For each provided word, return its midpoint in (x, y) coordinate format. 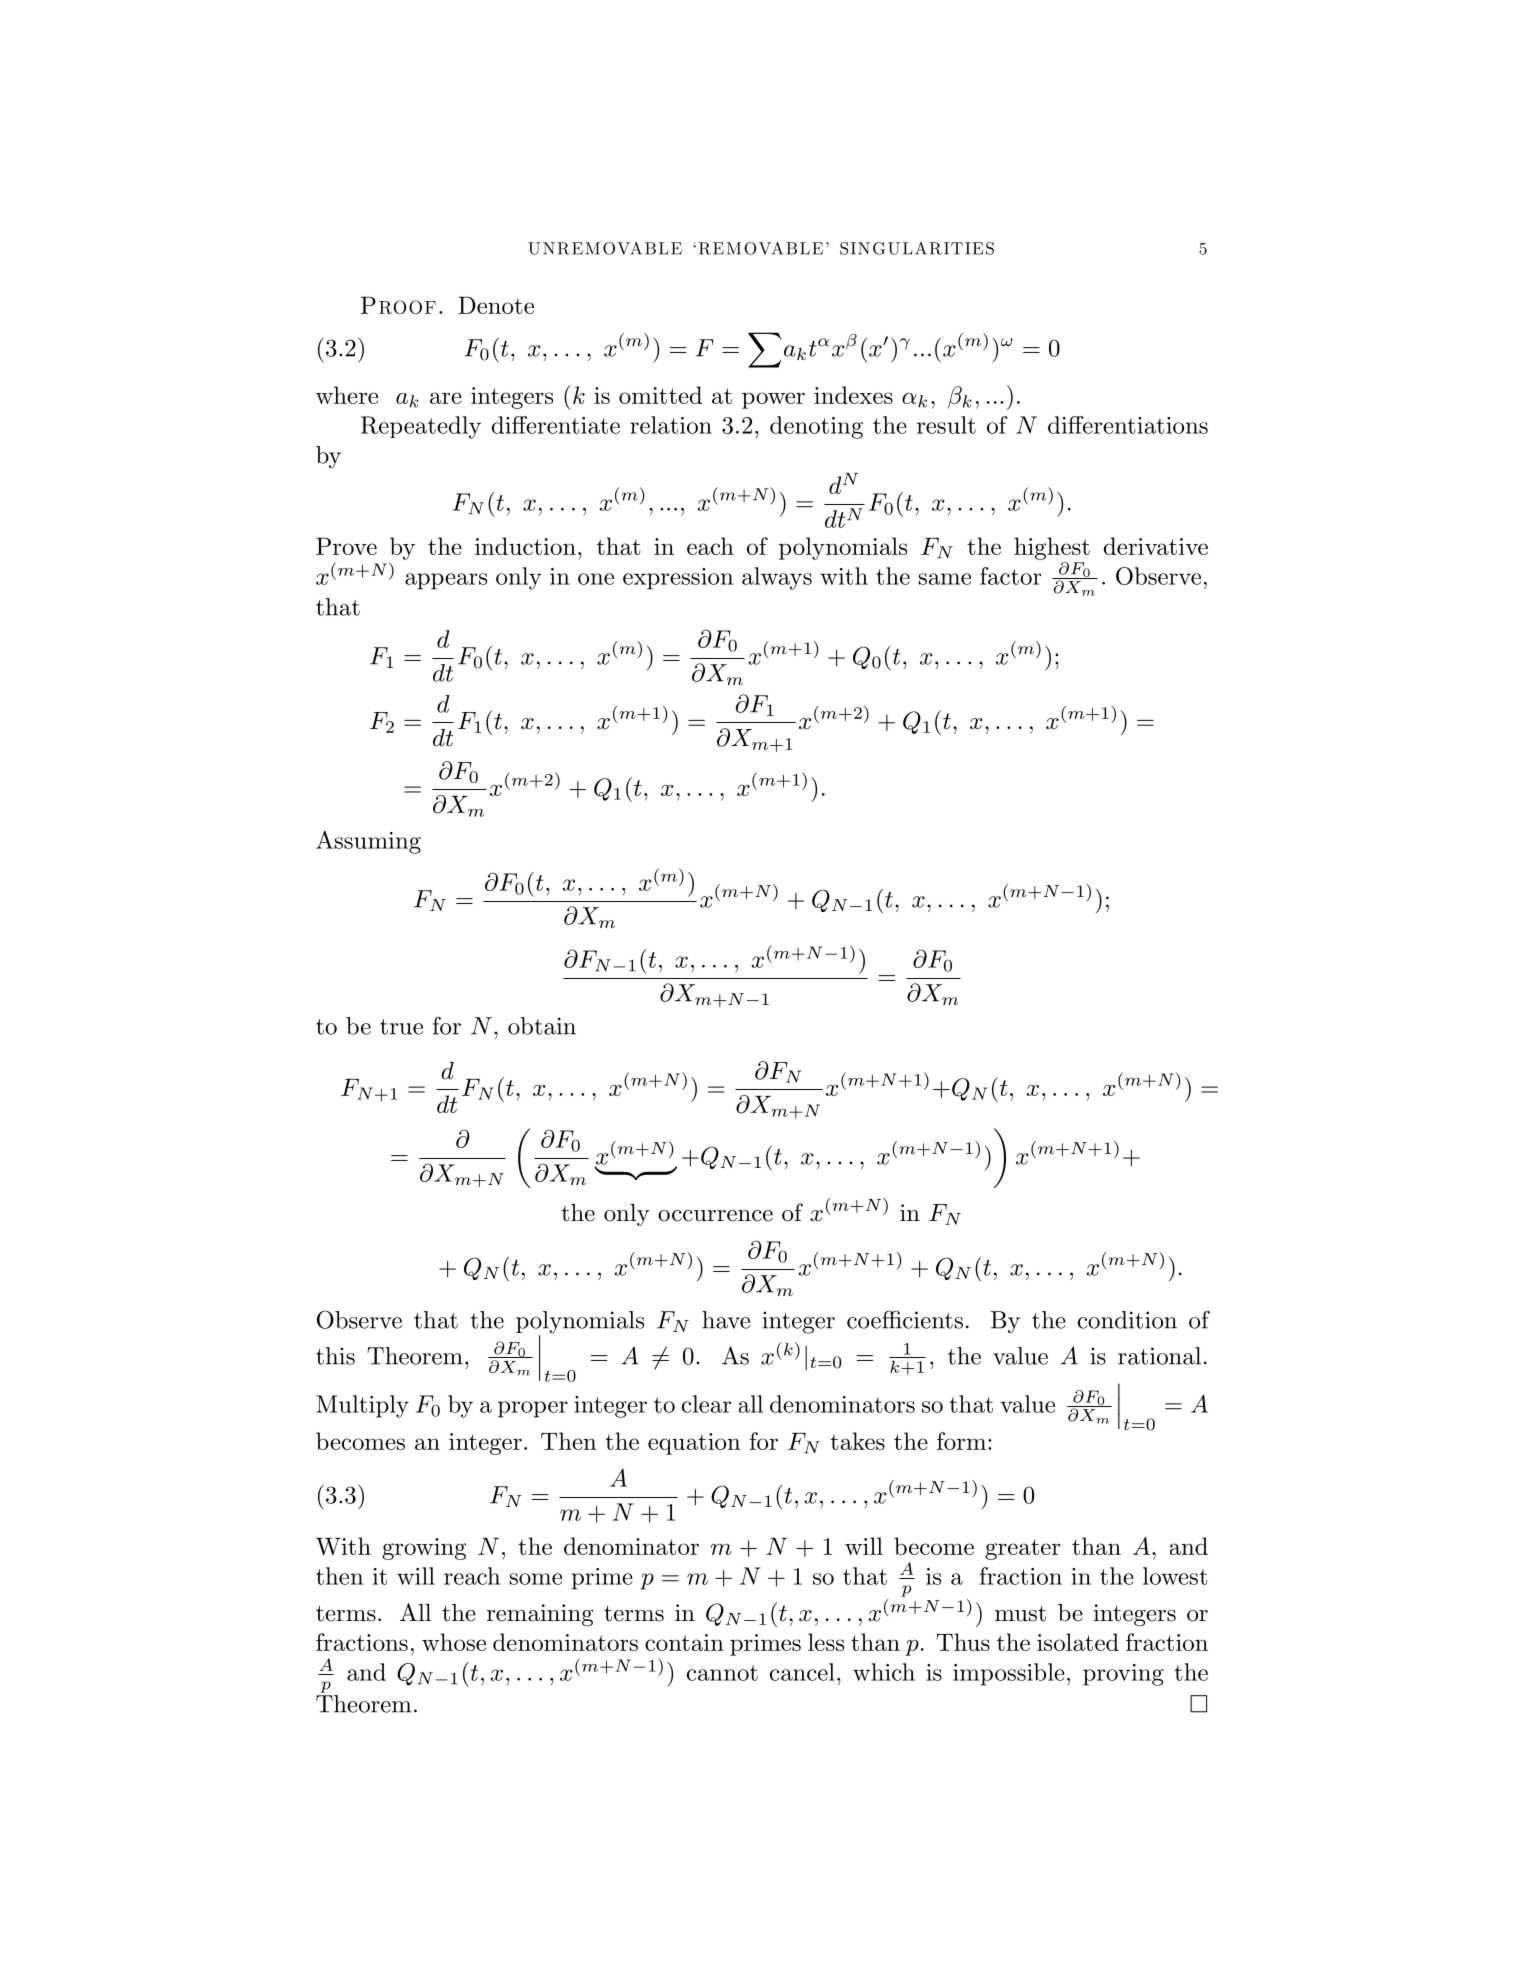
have (726, 1320)
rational (1159, 1356)
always (777, 578)
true (401, 1027)
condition (1127, 1320)
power (773, 400)
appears (446, 581)
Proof (398, 305)
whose (454, 1642)
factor (1010, 576)
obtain (542, 1026)
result (946, 425)
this (335, 1356)
